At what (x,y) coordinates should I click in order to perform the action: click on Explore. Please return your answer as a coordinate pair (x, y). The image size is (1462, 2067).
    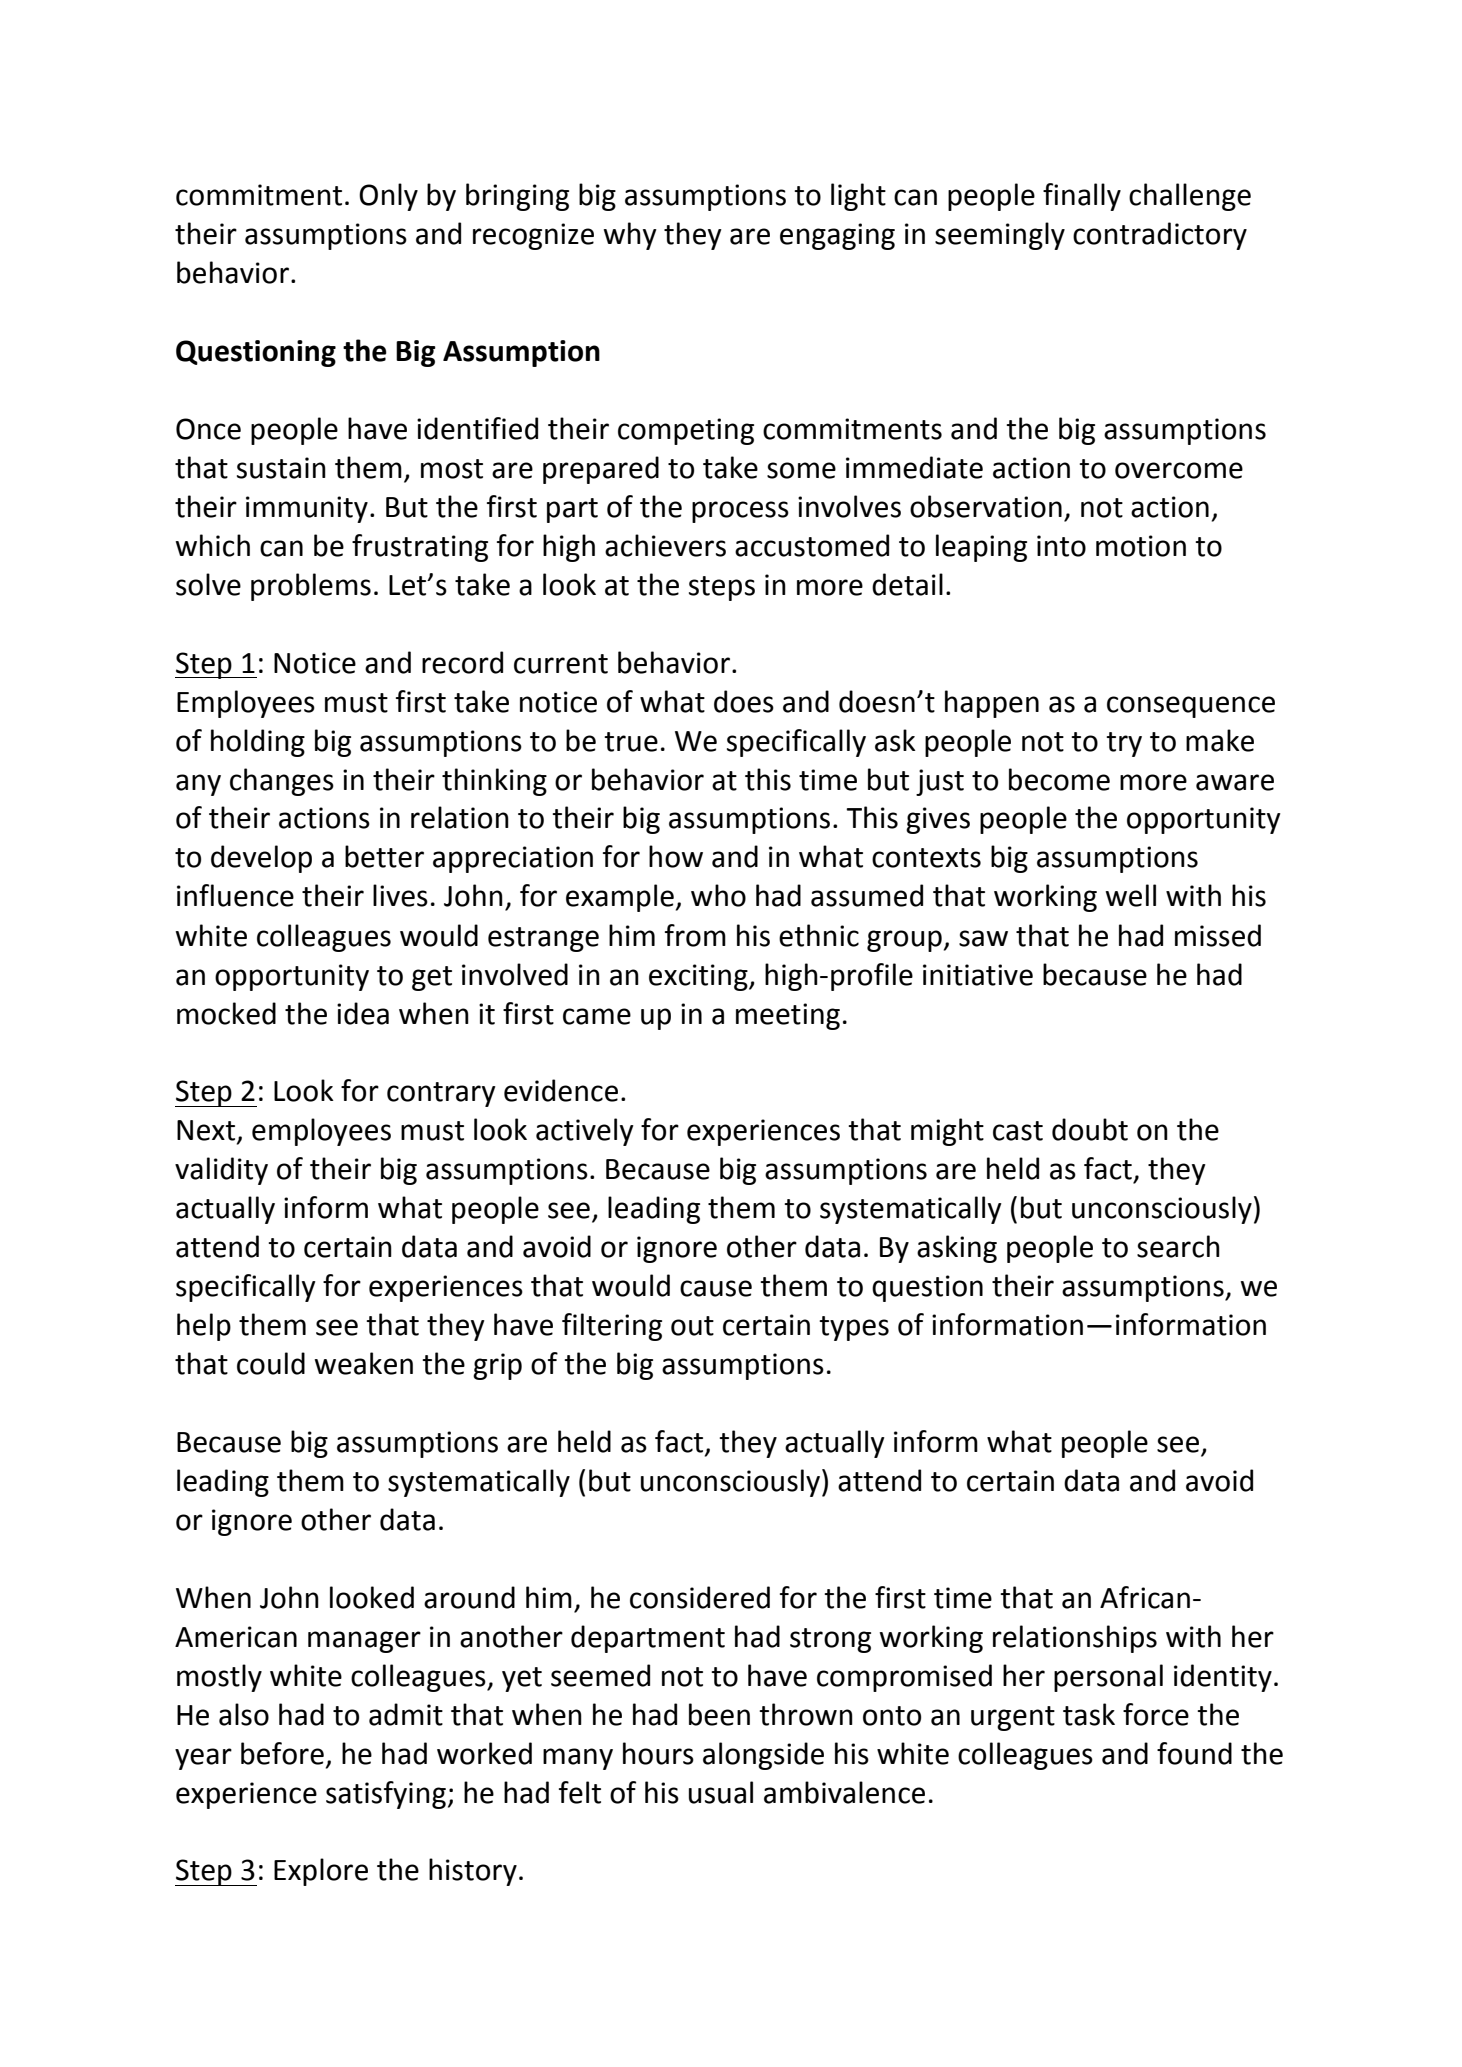
    Looking at the image, I should click on (321, 1872).
